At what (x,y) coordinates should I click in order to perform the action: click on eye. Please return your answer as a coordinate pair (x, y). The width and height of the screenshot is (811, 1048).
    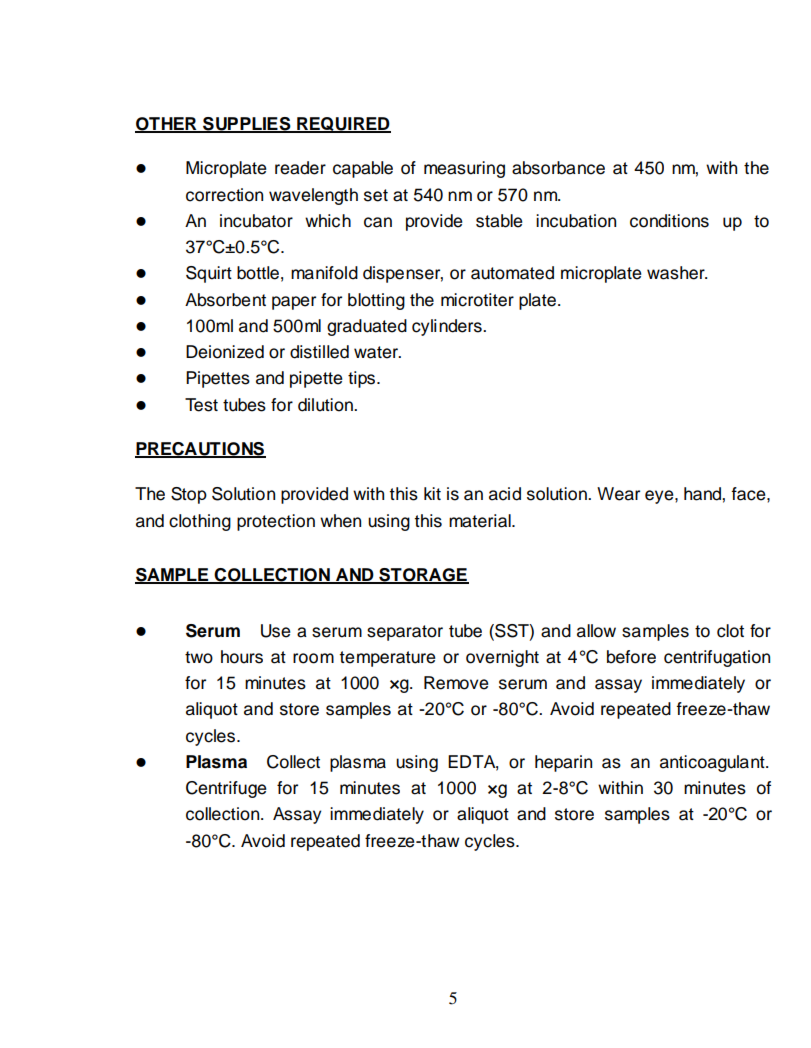
    Looking at the image, I should click on (660, 497).
